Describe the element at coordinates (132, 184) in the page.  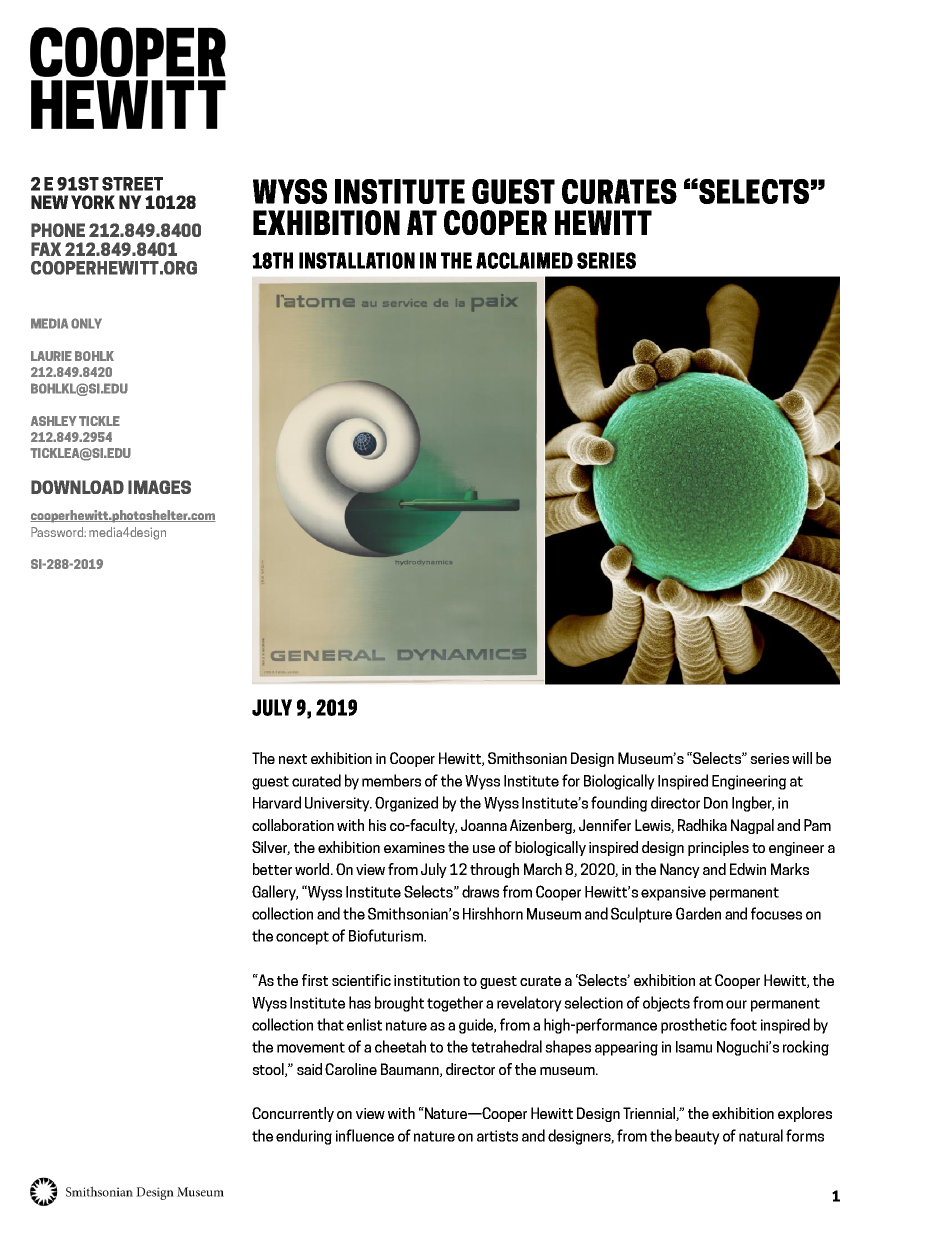
I see `STREET` at that location.
